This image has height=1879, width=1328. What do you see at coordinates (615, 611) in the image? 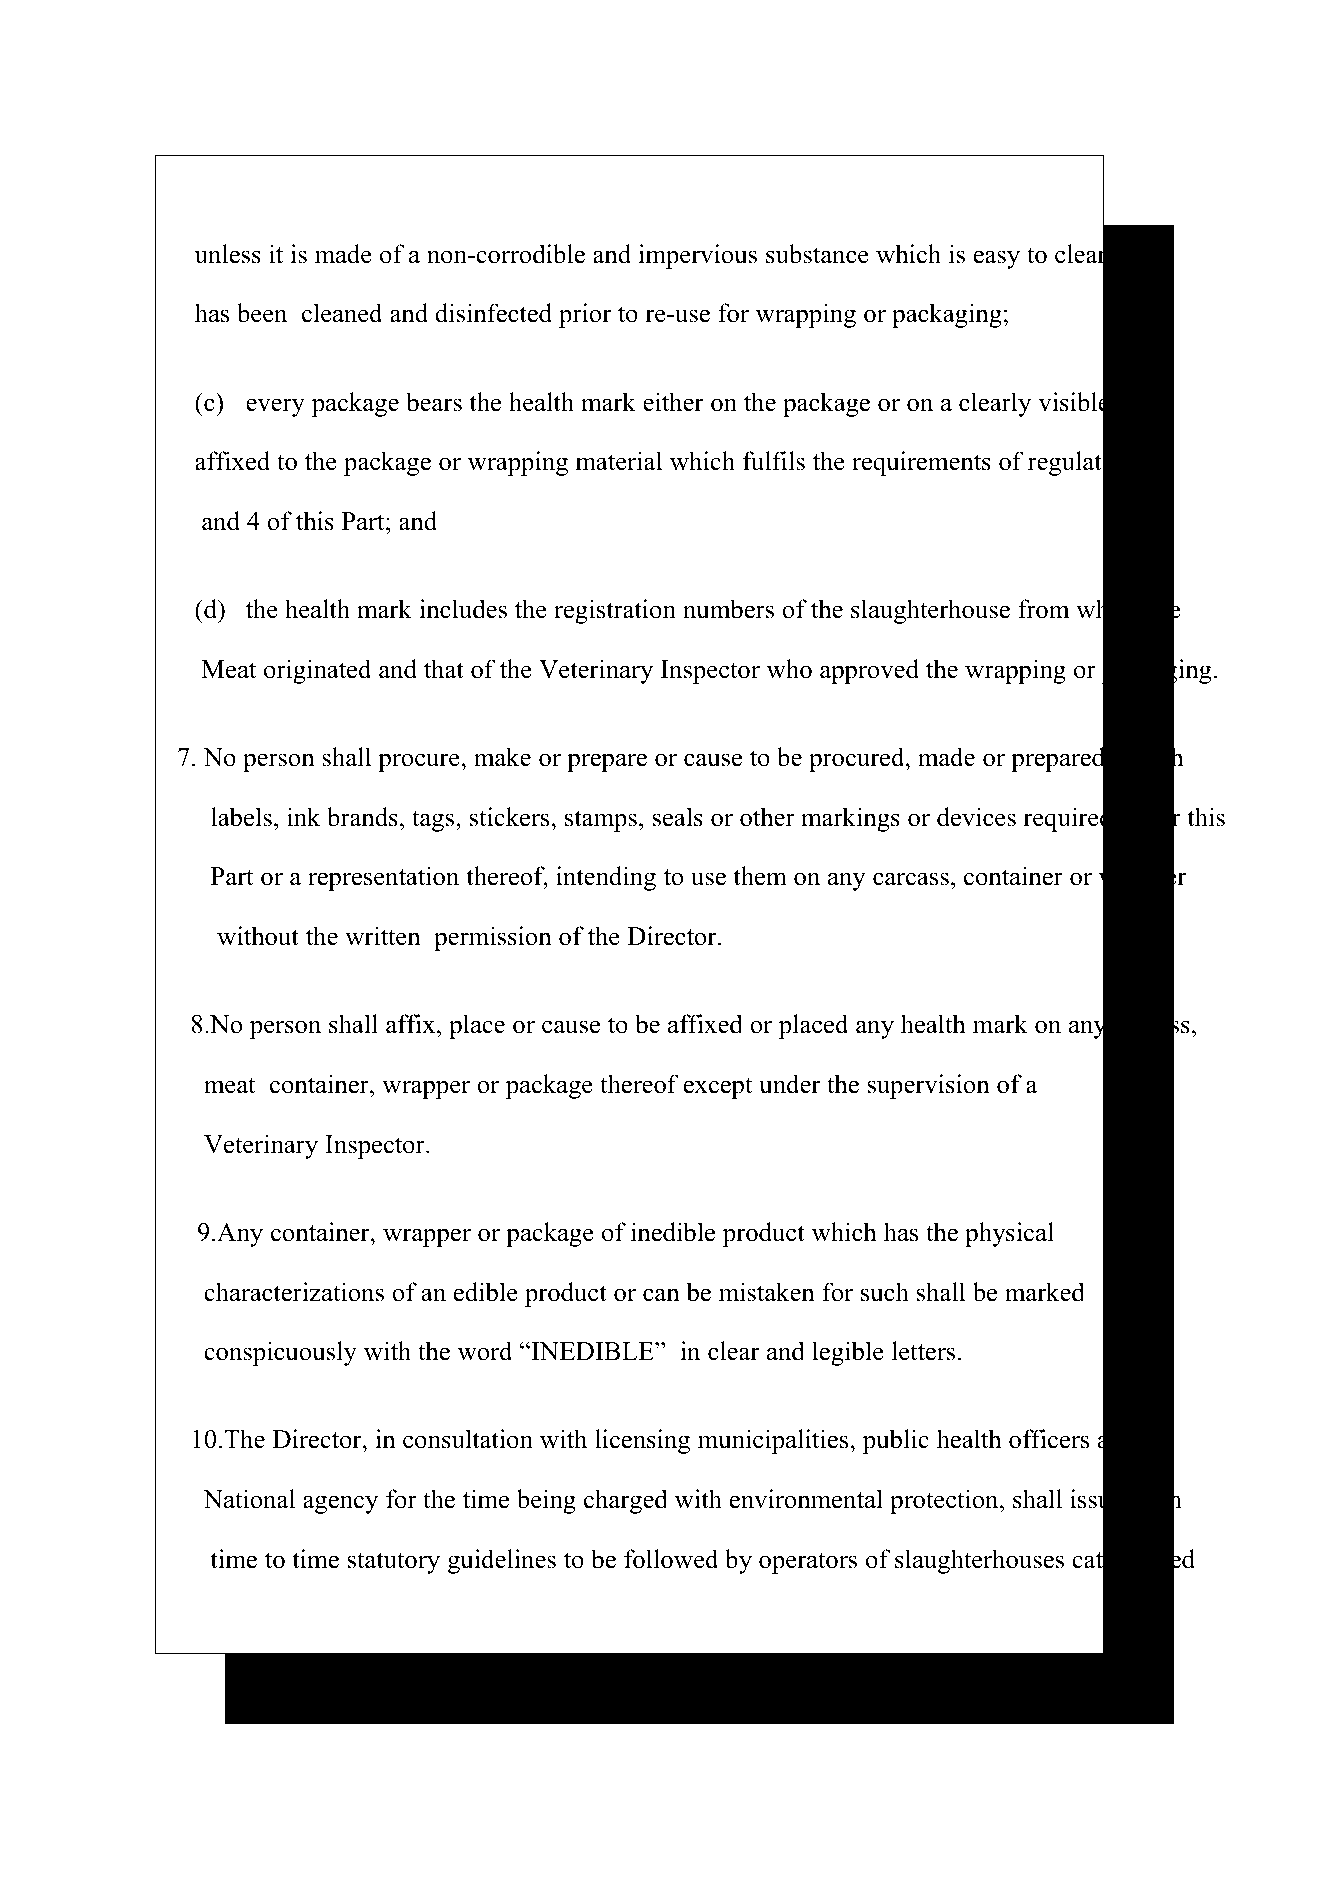
I see `registration` at bounding box center [615, 611].
